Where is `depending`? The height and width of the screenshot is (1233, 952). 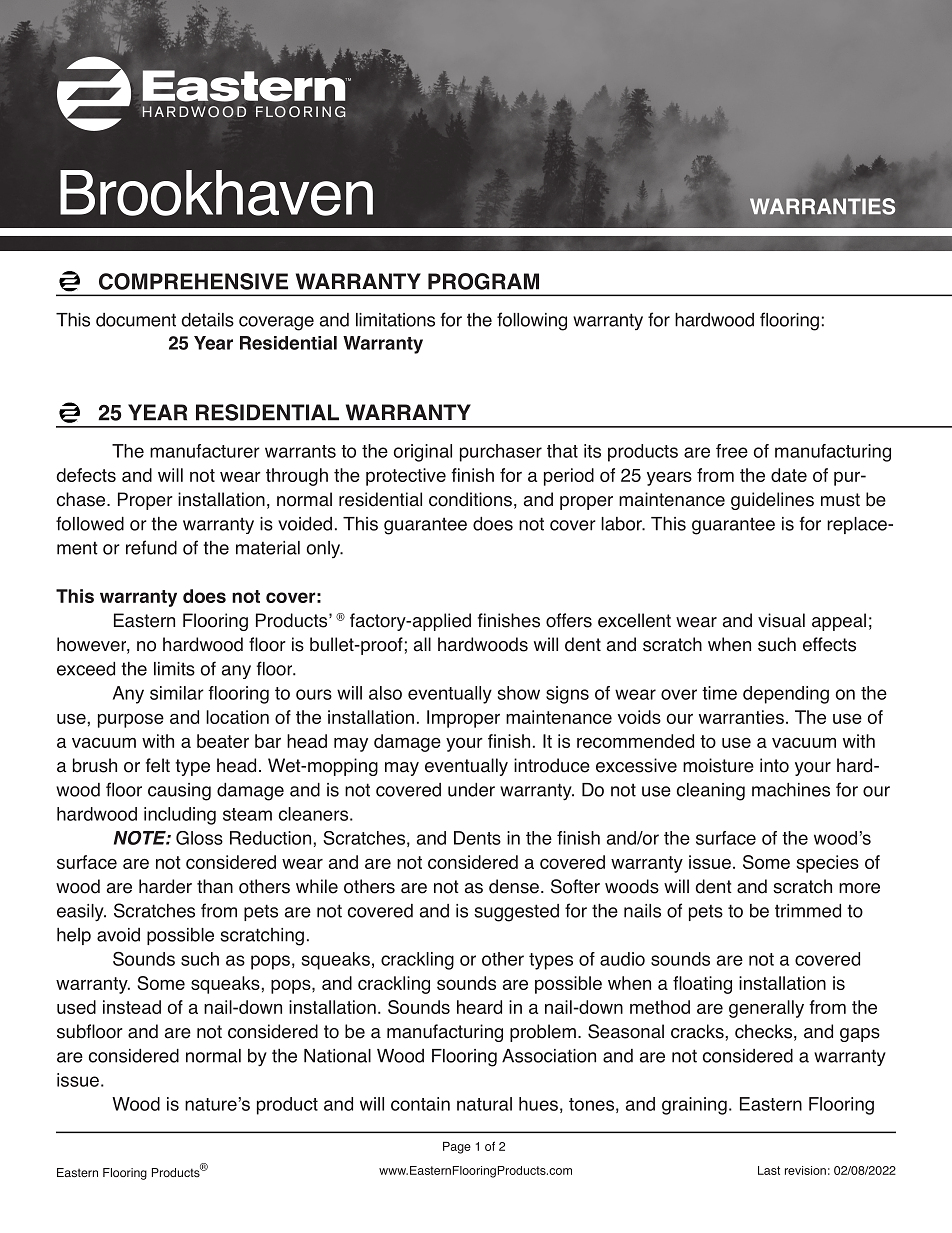 depending is located at coordinates (786, 695).
